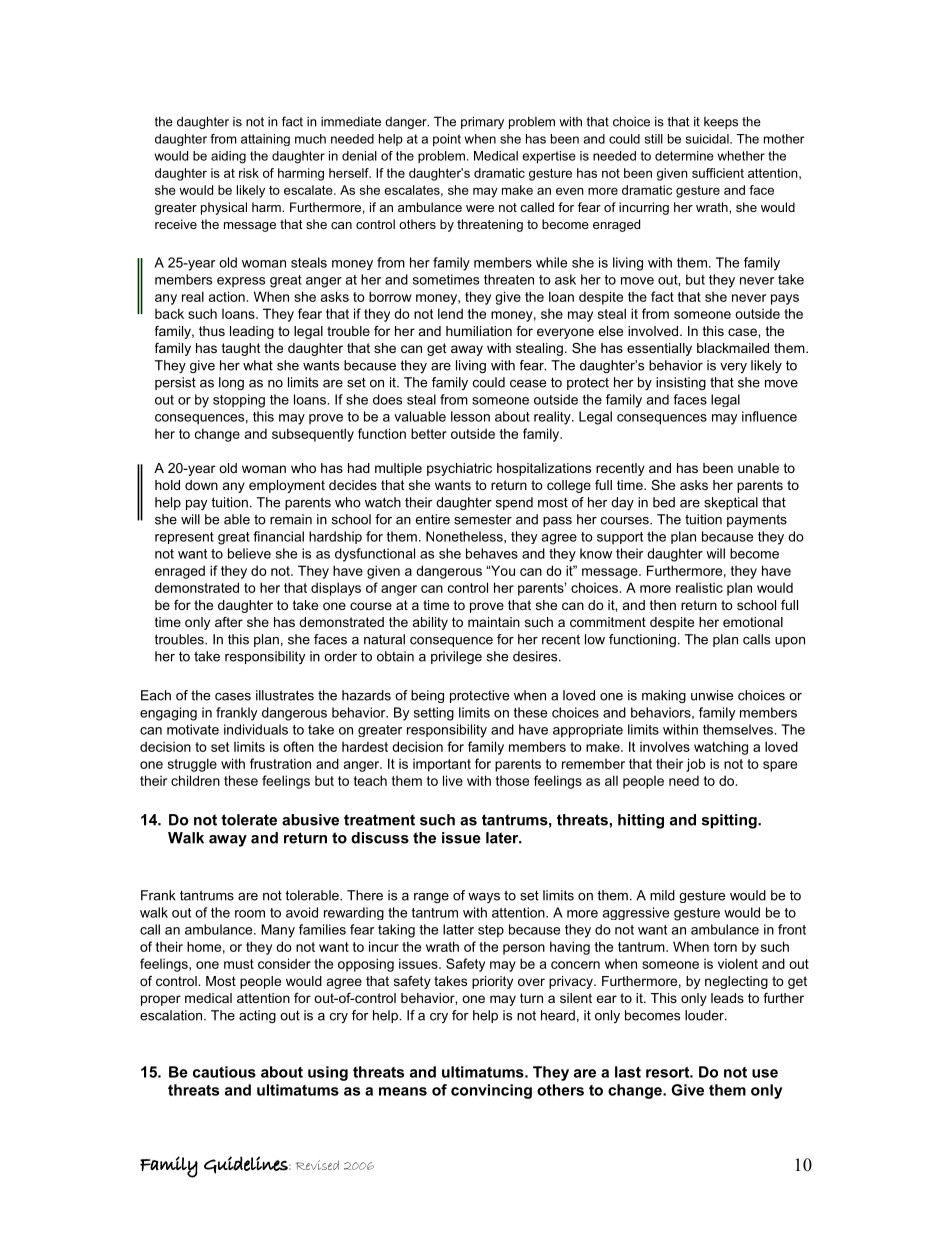  I want to click on point, so click(447, 140).
